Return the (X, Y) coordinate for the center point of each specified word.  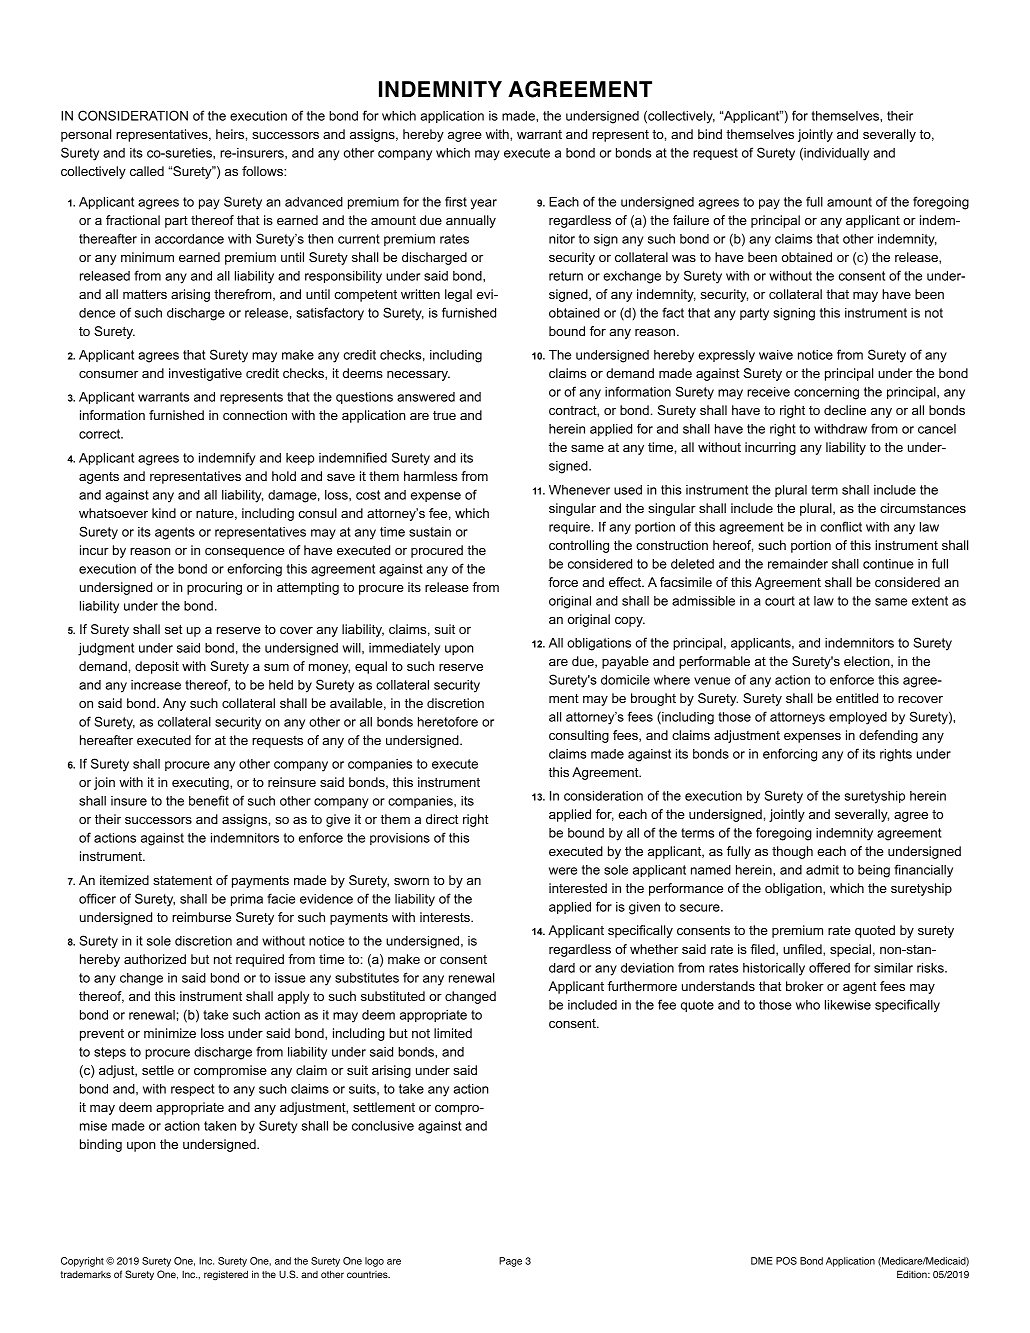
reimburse (201, 917)
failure (691, 220)
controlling (579, 546)
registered (226, 1275)
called (147, 171)
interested (578, 888)
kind (164, 513)
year (484, 204)
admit (822, 870)
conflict (841, 526)
